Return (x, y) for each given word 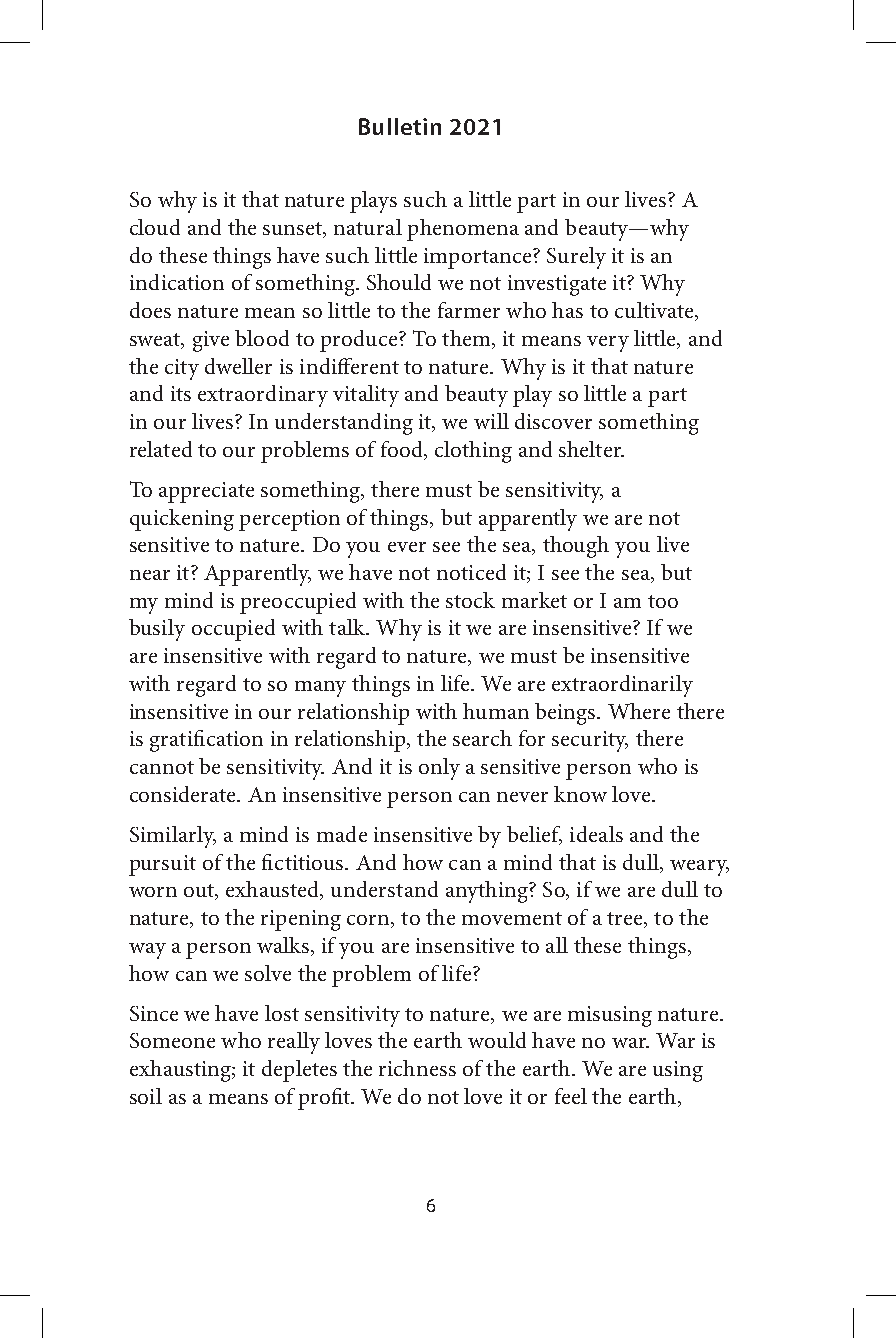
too (663, 601)
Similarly (173, 837)
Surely (576, 258)
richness (417, 1068)
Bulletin (400, 126)
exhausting (181, 1071)
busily (157, 630)
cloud (155, 227)
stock (470, 600)
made (342, 834)
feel (571, 1096)
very (608, 344)
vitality (366, 396)
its (181, 393)
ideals (596, 834)
